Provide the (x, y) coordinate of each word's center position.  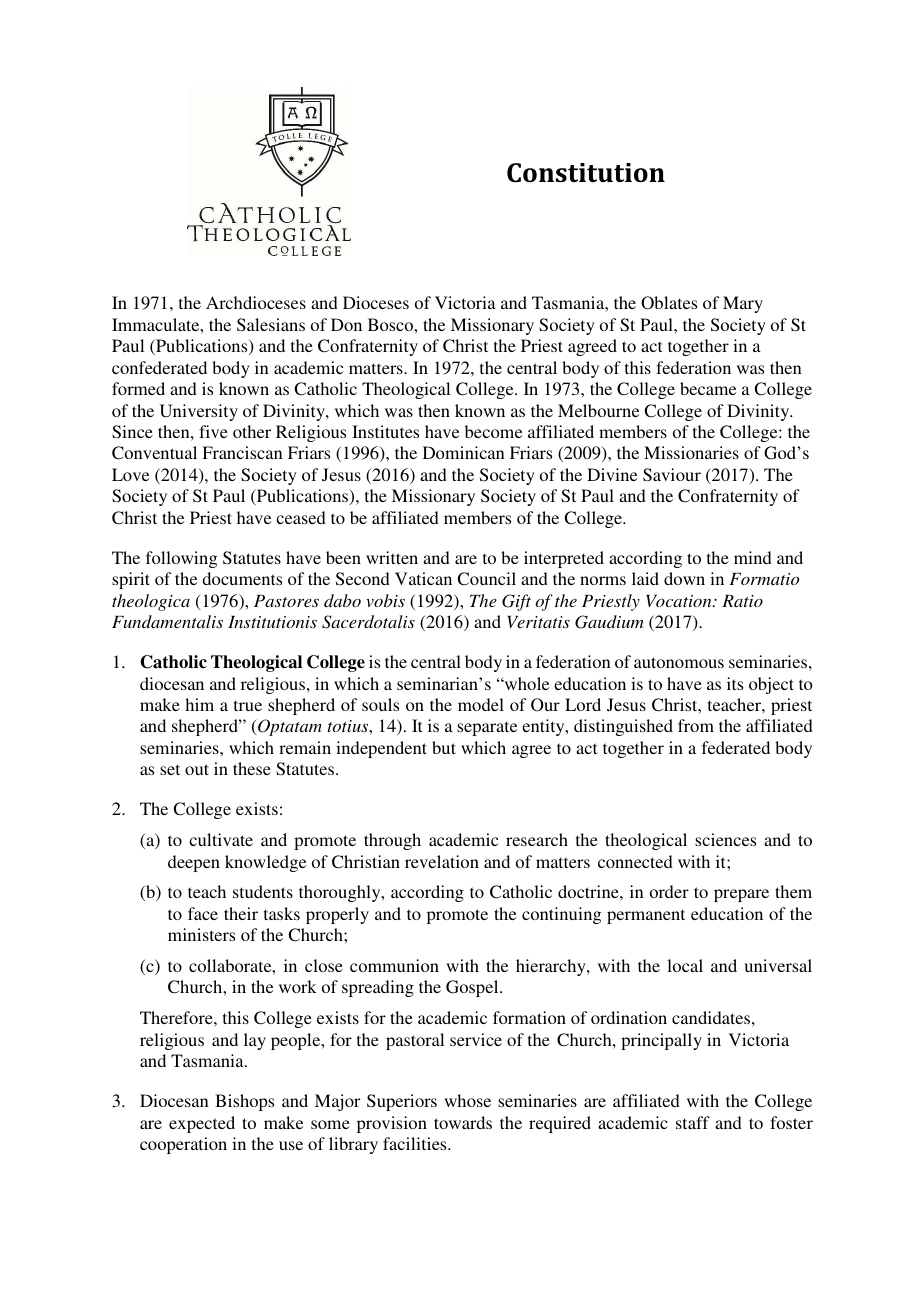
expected (202, 1124)
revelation (442, 861)
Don (346, 324)
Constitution (586, 173)
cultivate (221, 839)
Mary (743, 304)
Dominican (464, 452)
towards (463, 1122)
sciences (725, 839)
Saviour (672, 475)
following (181, 559)
